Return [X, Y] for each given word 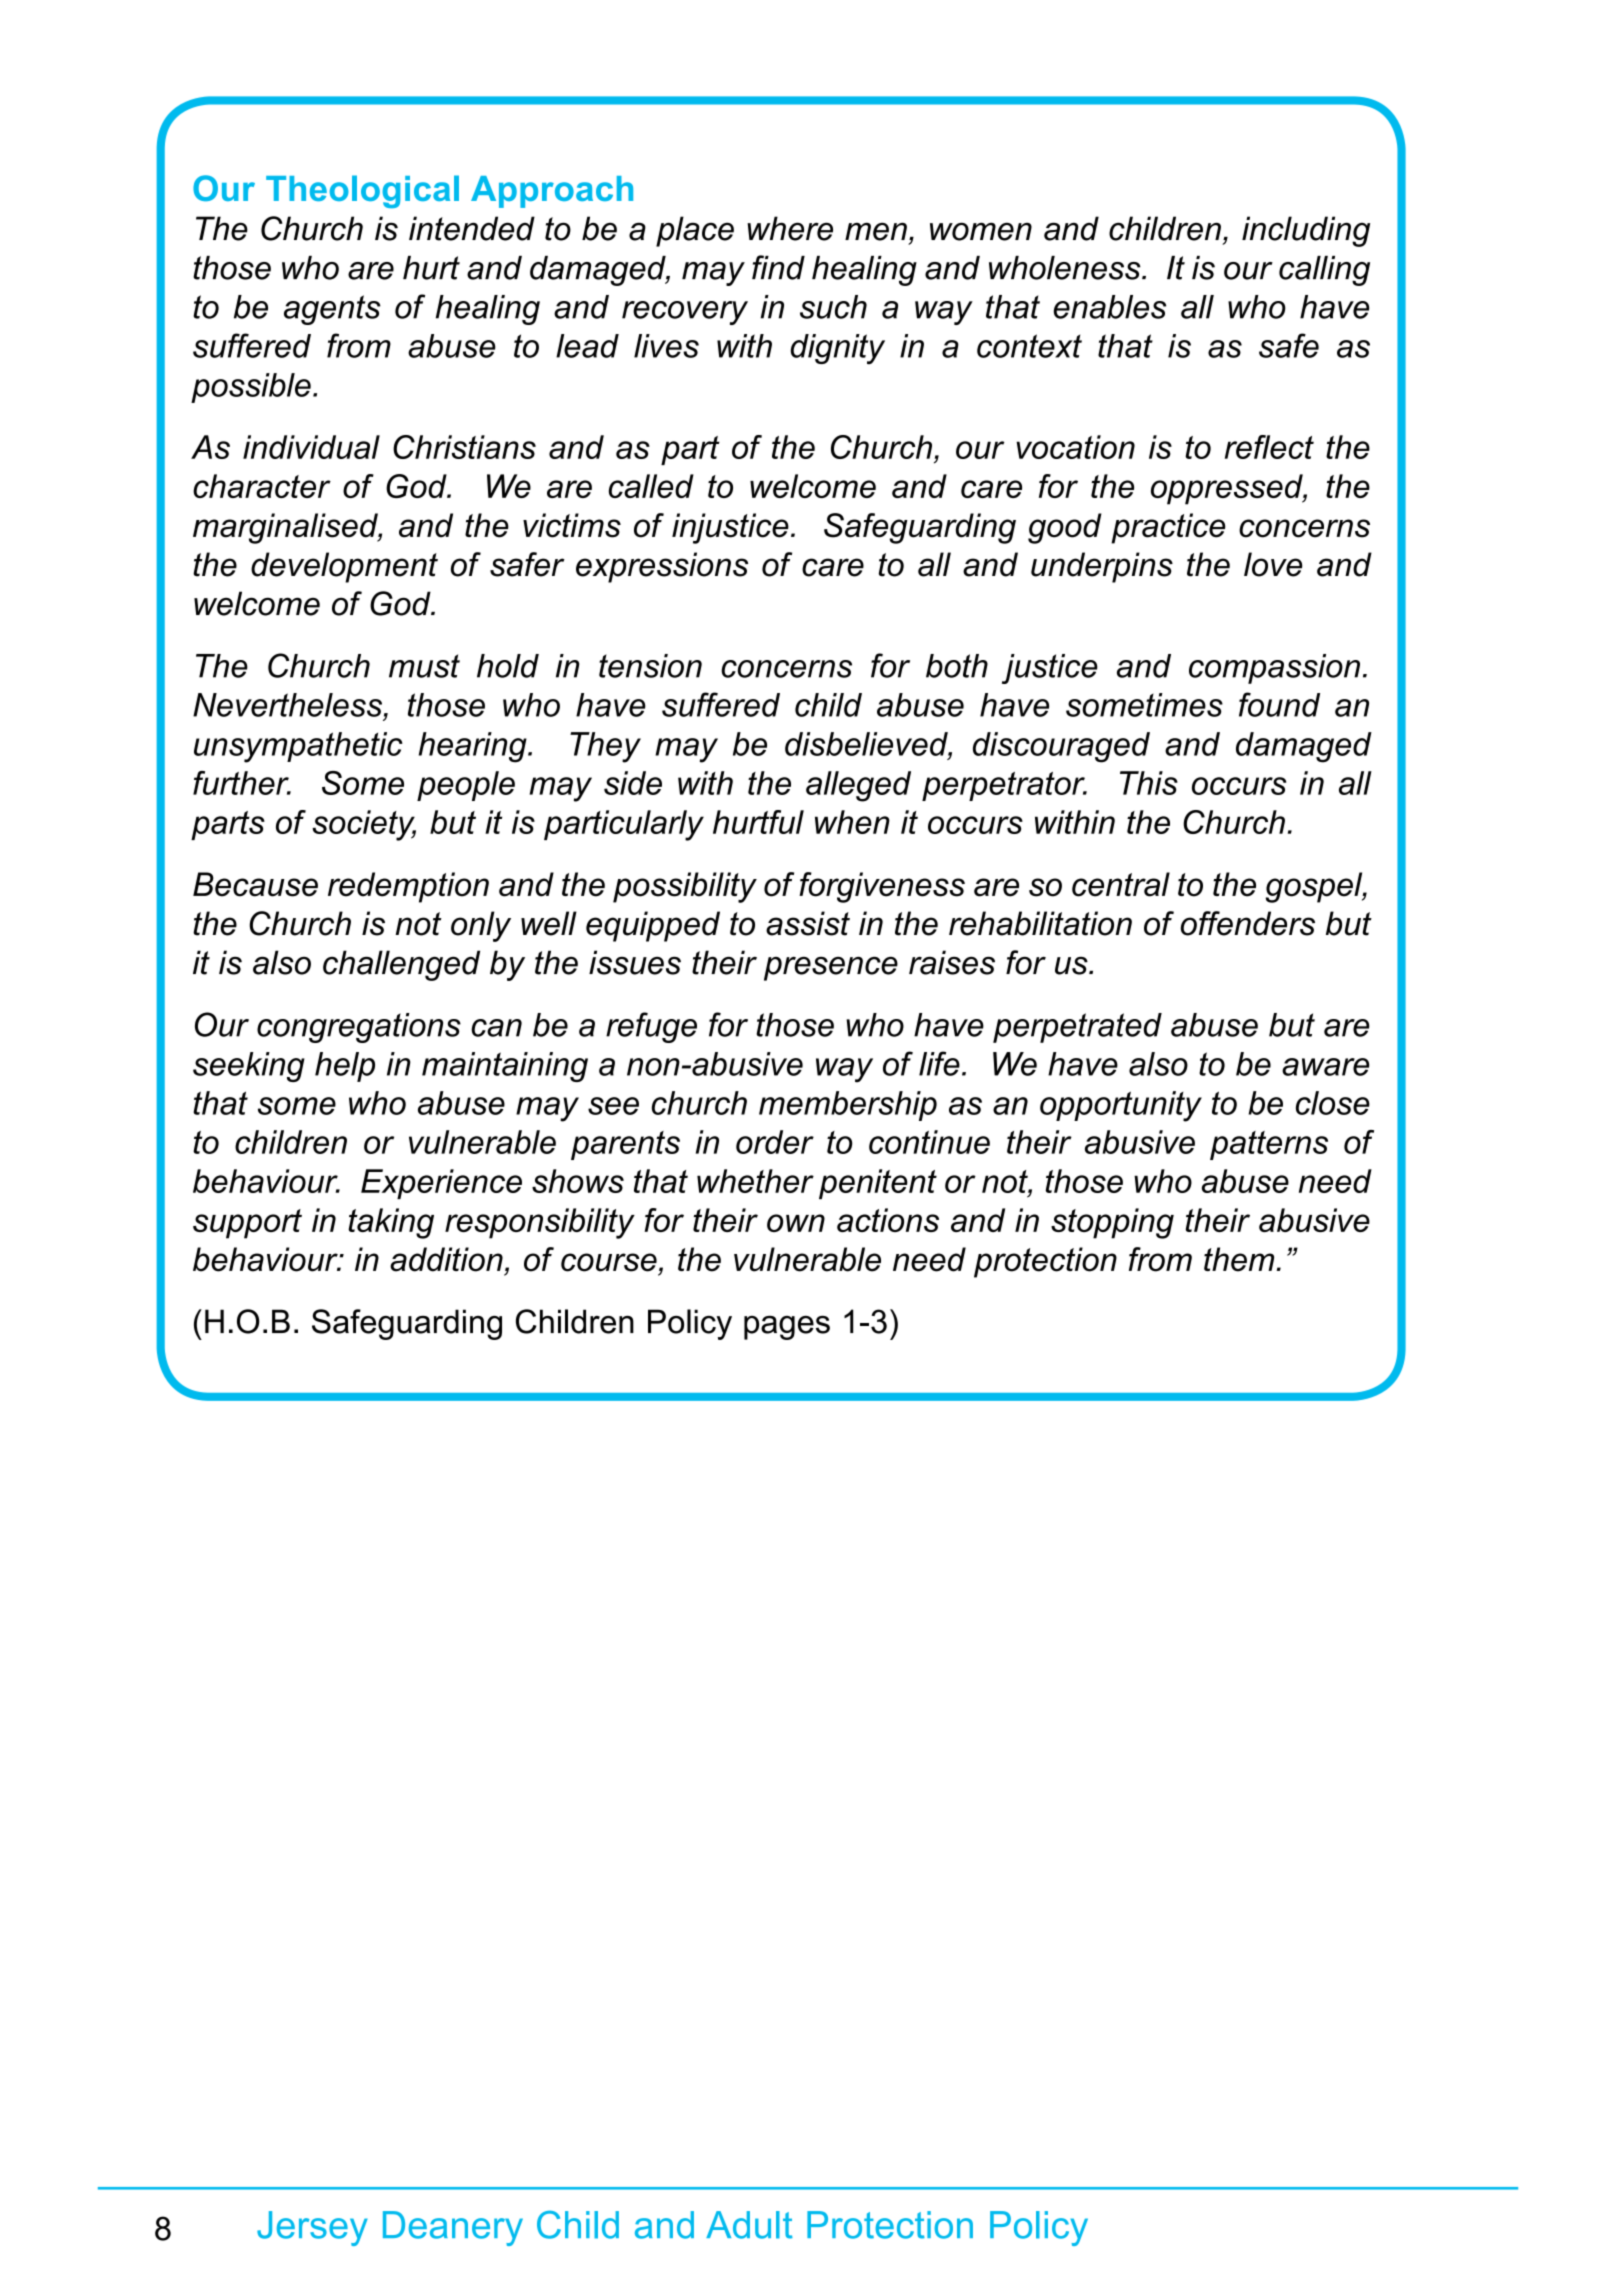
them [1240, 1259]
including [1306, 231]
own [796, 1223]
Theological [362, 191]
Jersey [312, 2228]
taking [391, 1223]
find [778, 267]
